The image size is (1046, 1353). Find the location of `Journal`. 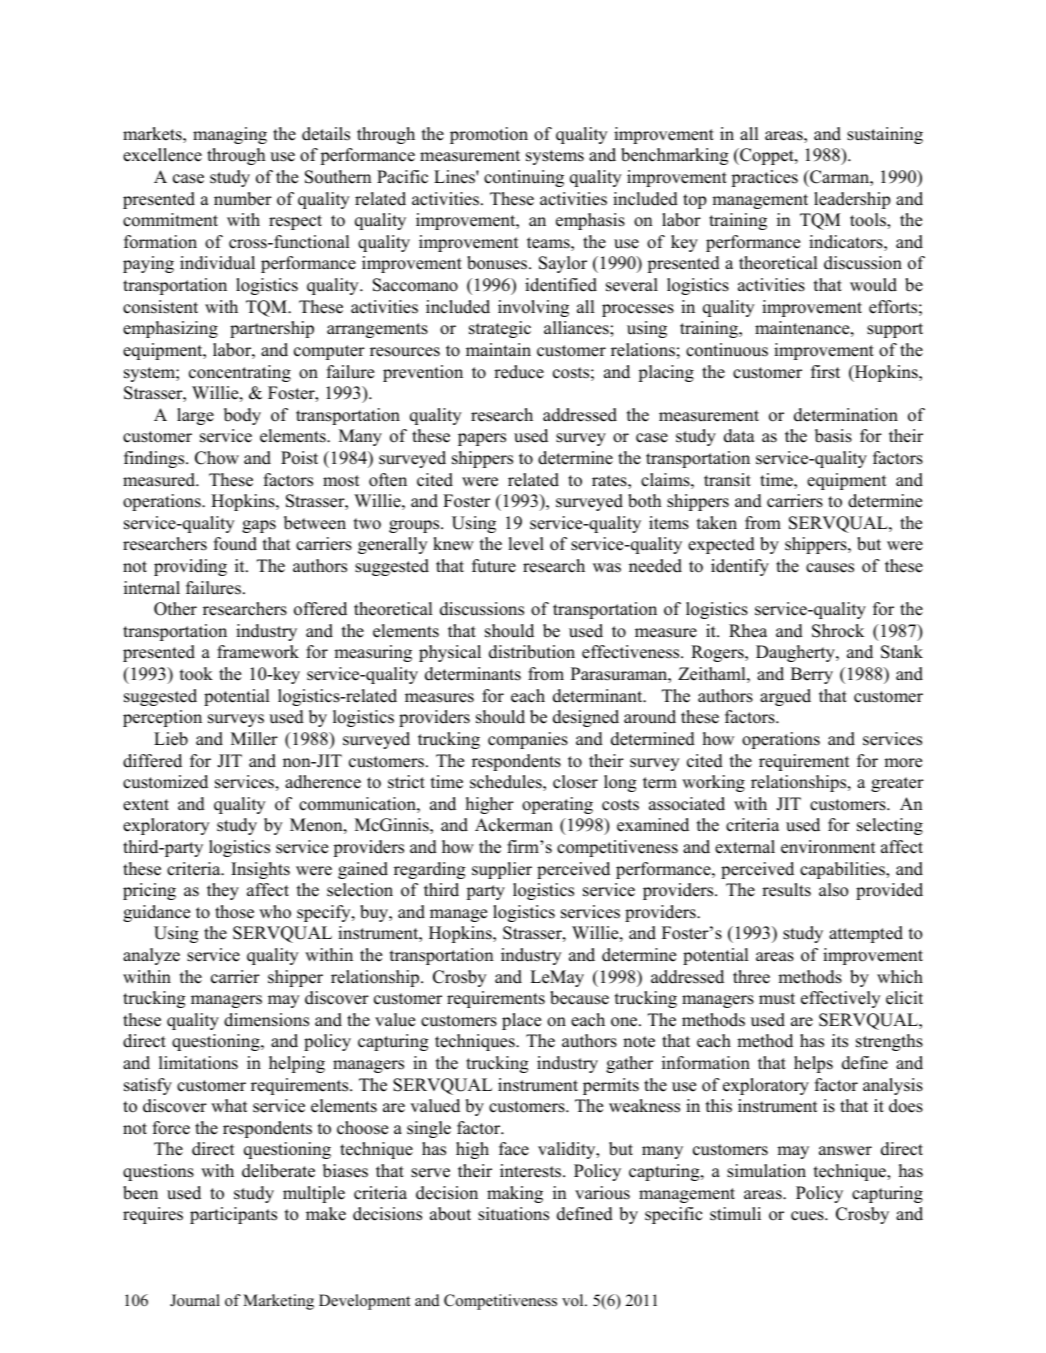

Journal is located at coordinates (195, 1300).
